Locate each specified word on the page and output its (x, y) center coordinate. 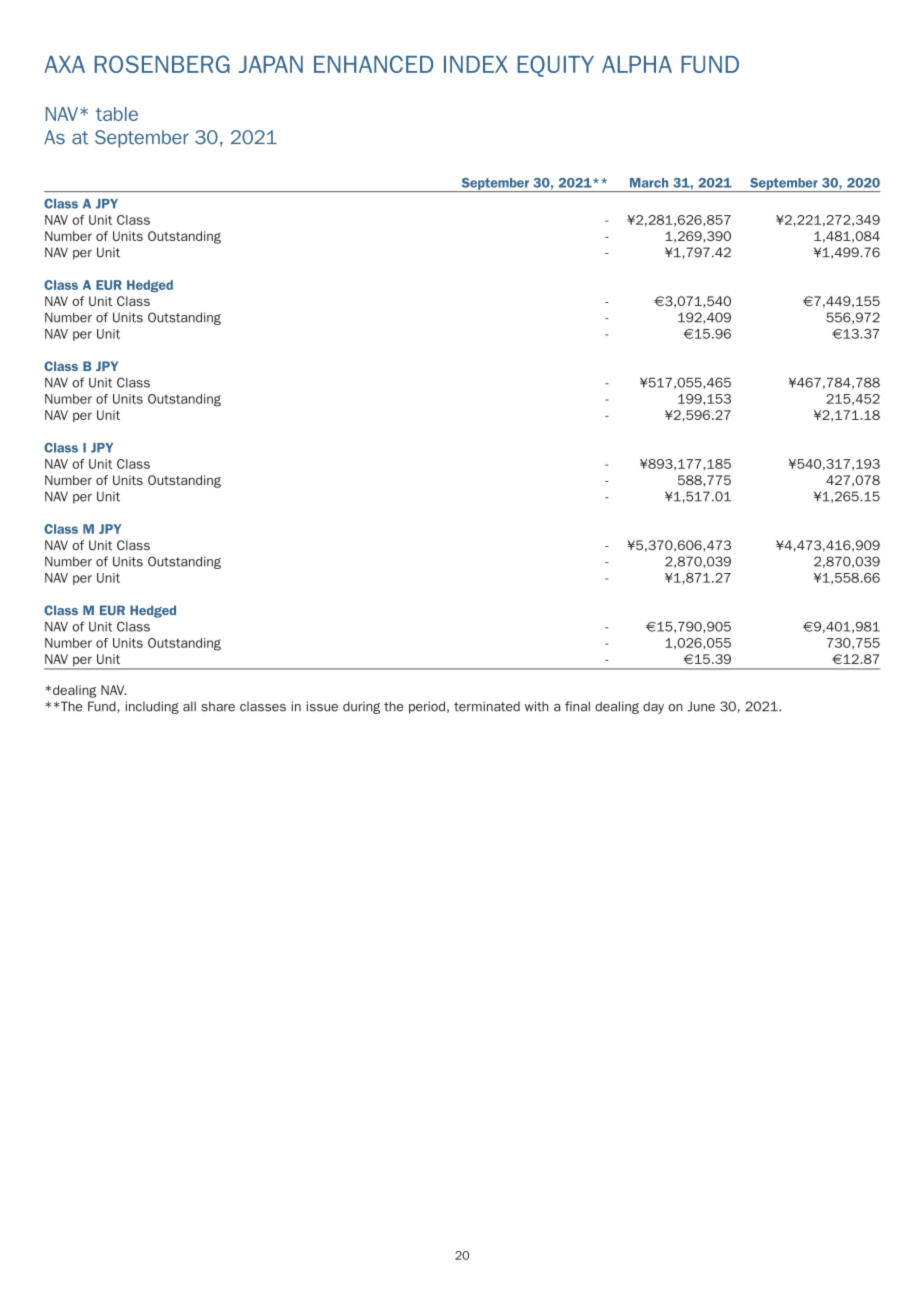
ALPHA (637, 64)
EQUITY (555, 66)
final (577, 706)
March (649, 183)
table (117, 114)
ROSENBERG (162, 64)
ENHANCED (373, 64)
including (152, 707)
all (189, 706)
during (361, 707)
